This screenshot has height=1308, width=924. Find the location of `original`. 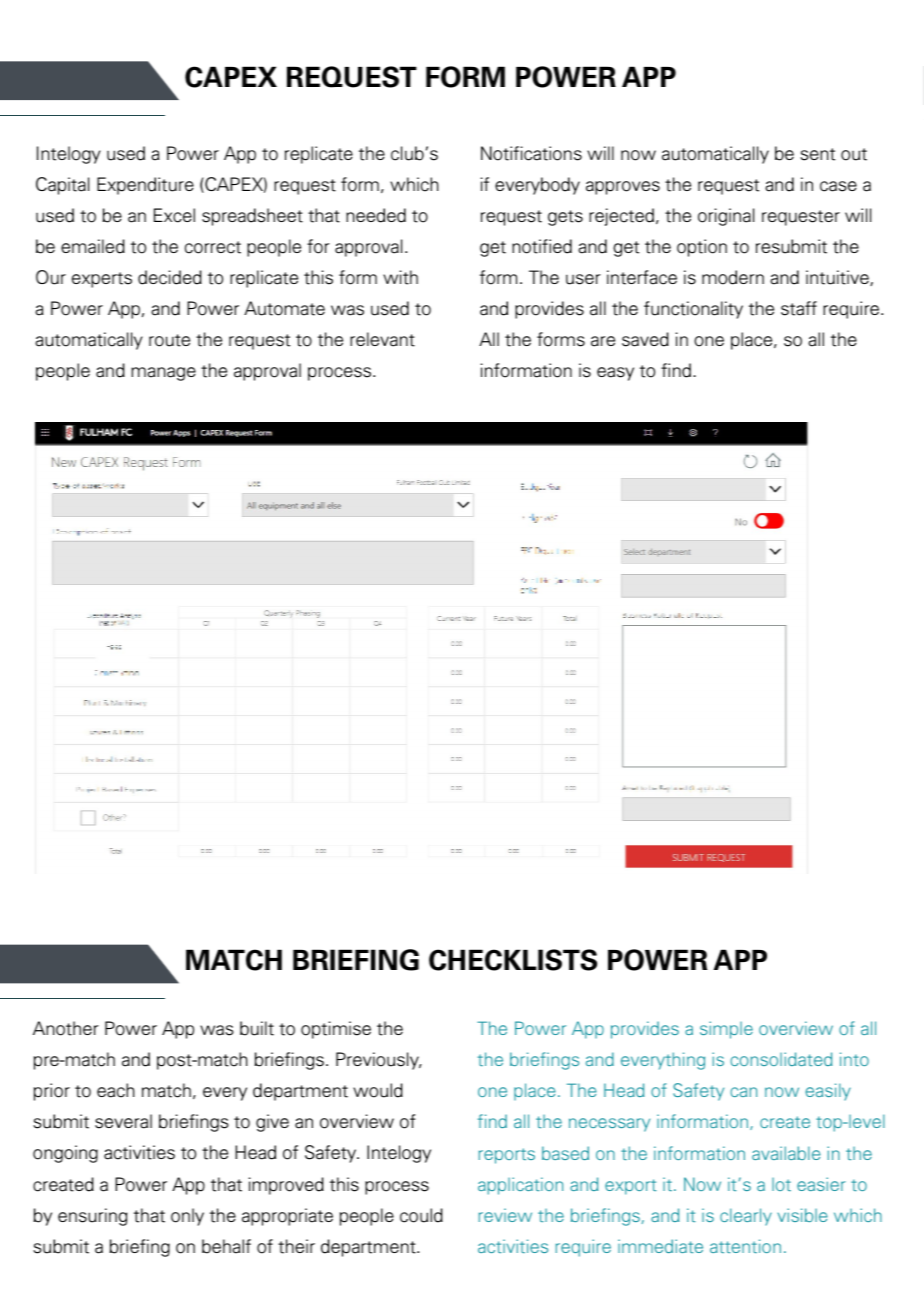

original is located at coordinates (726, 217).
